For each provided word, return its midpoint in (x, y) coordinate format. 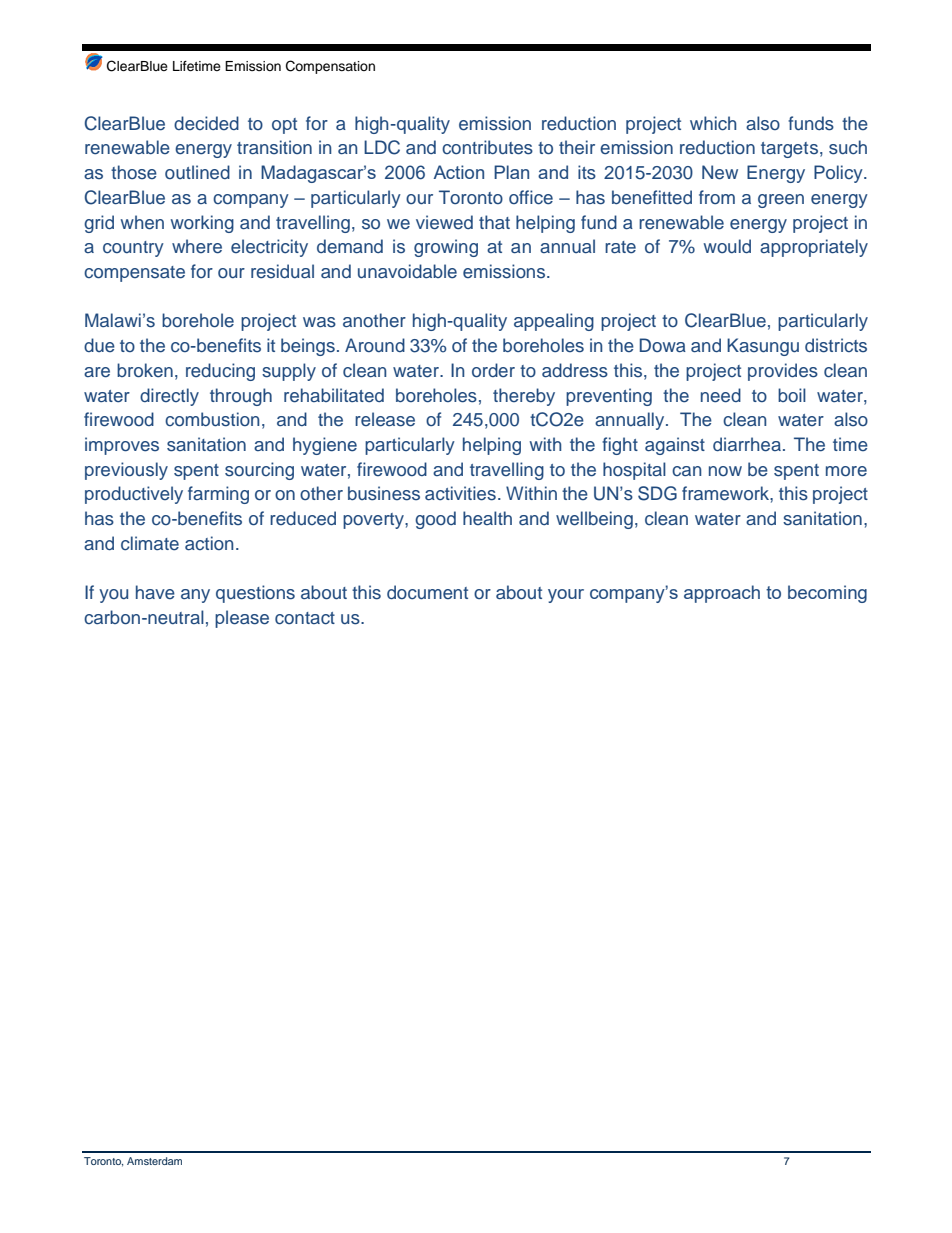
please (242, 619)
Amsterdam (154, 1161)
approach (722, 594)
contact (305, 618)
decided (206, 123)
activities (460, 493)
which (713, 123)
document (427, 592)
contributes (487, 147)
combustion (212, 419)
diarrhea (747, 444)
